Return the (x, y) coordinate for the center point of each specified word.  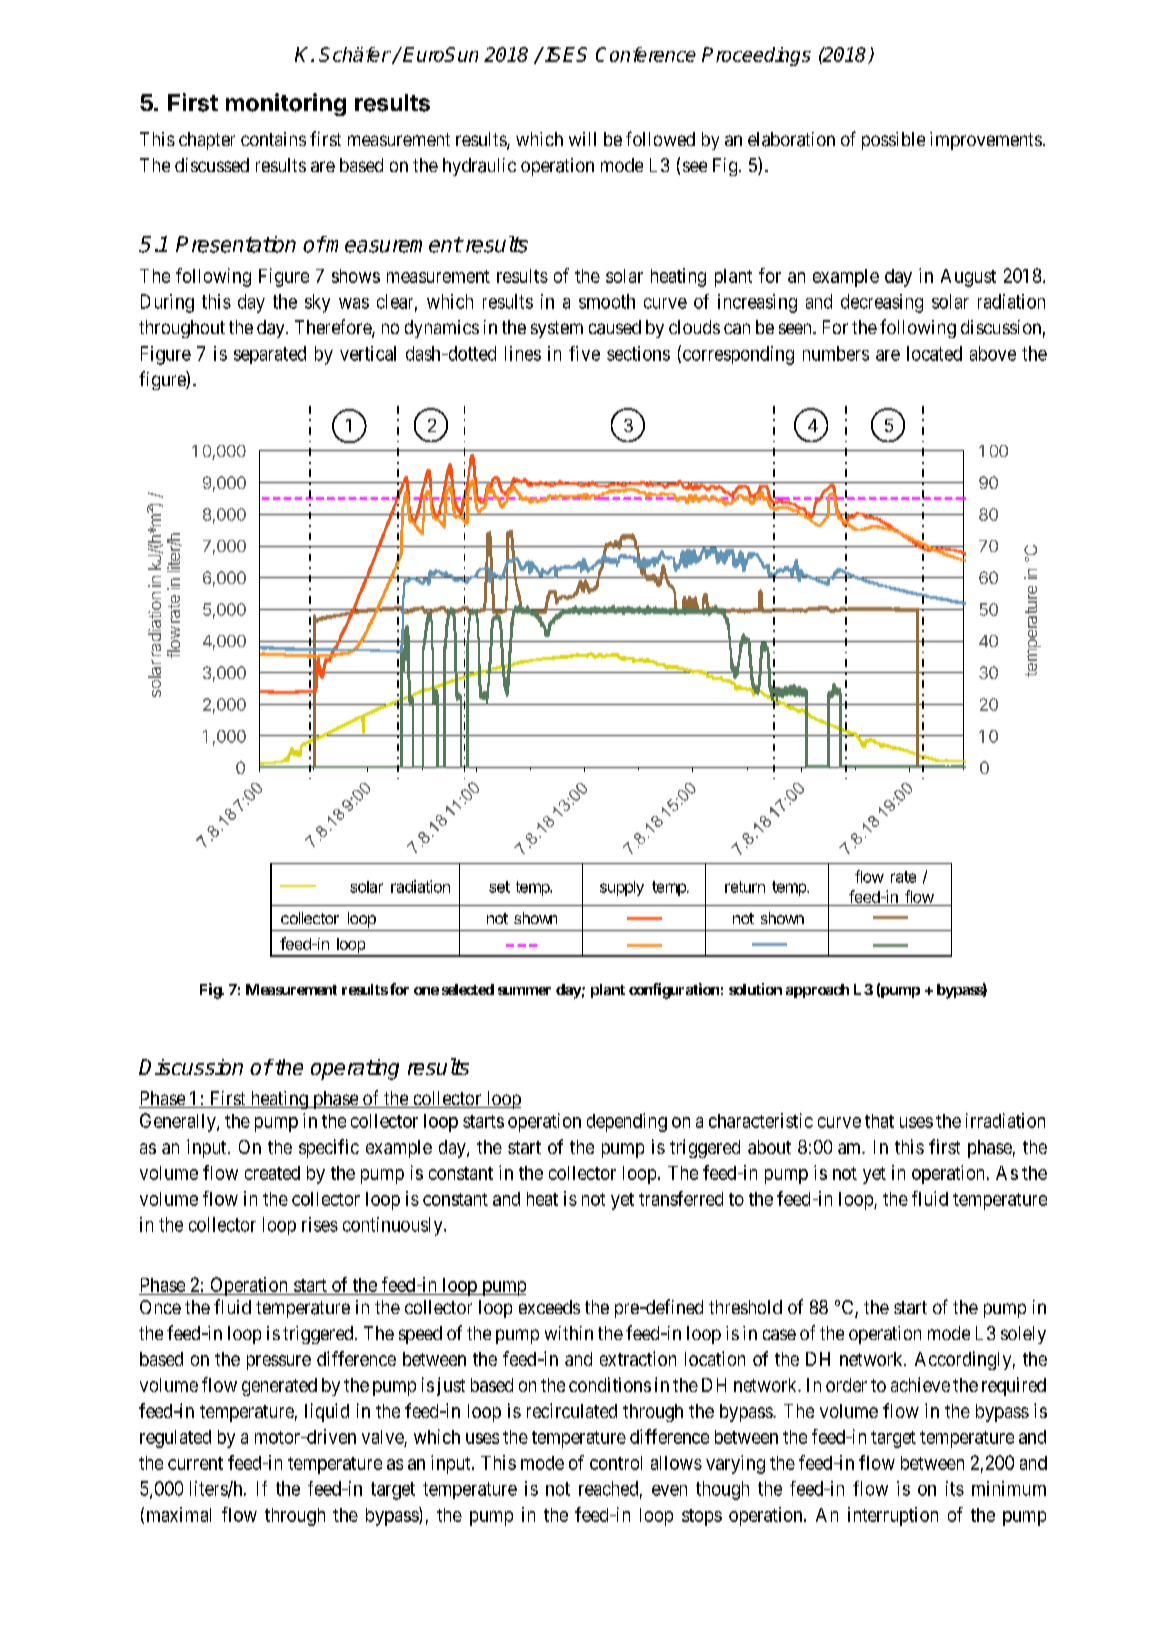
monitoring (286, 104)
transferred (681, 1198)
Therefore (334, 328)
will (582, 139)
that (879, 1121)
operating (355, 1069)
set (499, 887)
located (934, 353)
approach (817, 991)
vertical (368, 353)
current (195, 1463)
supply (622, 888)
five (584, 353)
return (745, 887)
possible (893, 141)
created (272, 1173)
